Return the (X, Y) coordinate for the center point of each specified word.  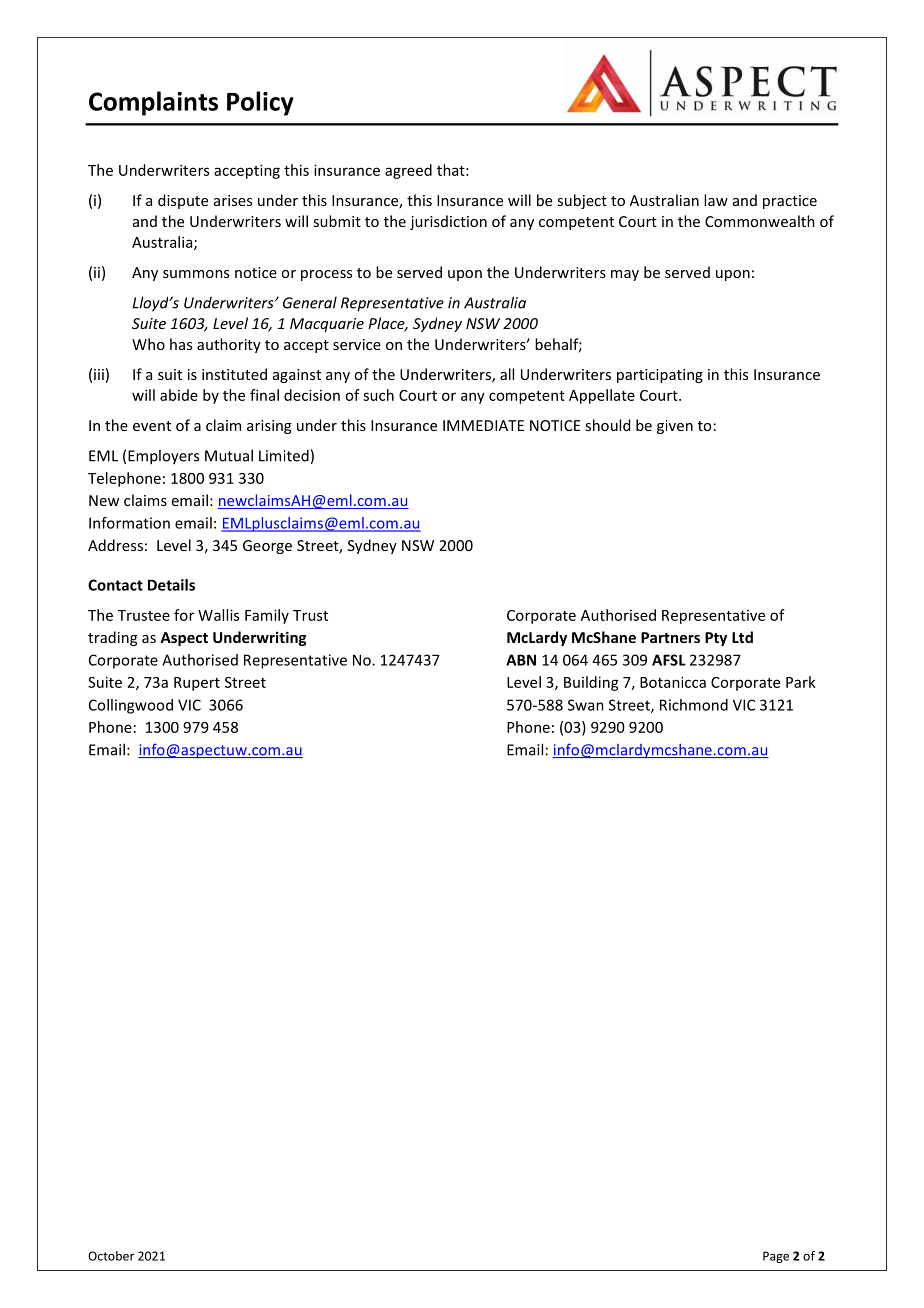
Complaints (153, 103)
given (675, 427)
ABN (521, 660)
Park (801, 682)
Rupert (197, 684)
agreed (408, 171)
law (716, 200)
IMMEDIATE (483, 425)
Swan (586, 705)
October (111, 1256)
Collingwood (131, 706)
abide (179, 395)
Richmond (694, 705)
